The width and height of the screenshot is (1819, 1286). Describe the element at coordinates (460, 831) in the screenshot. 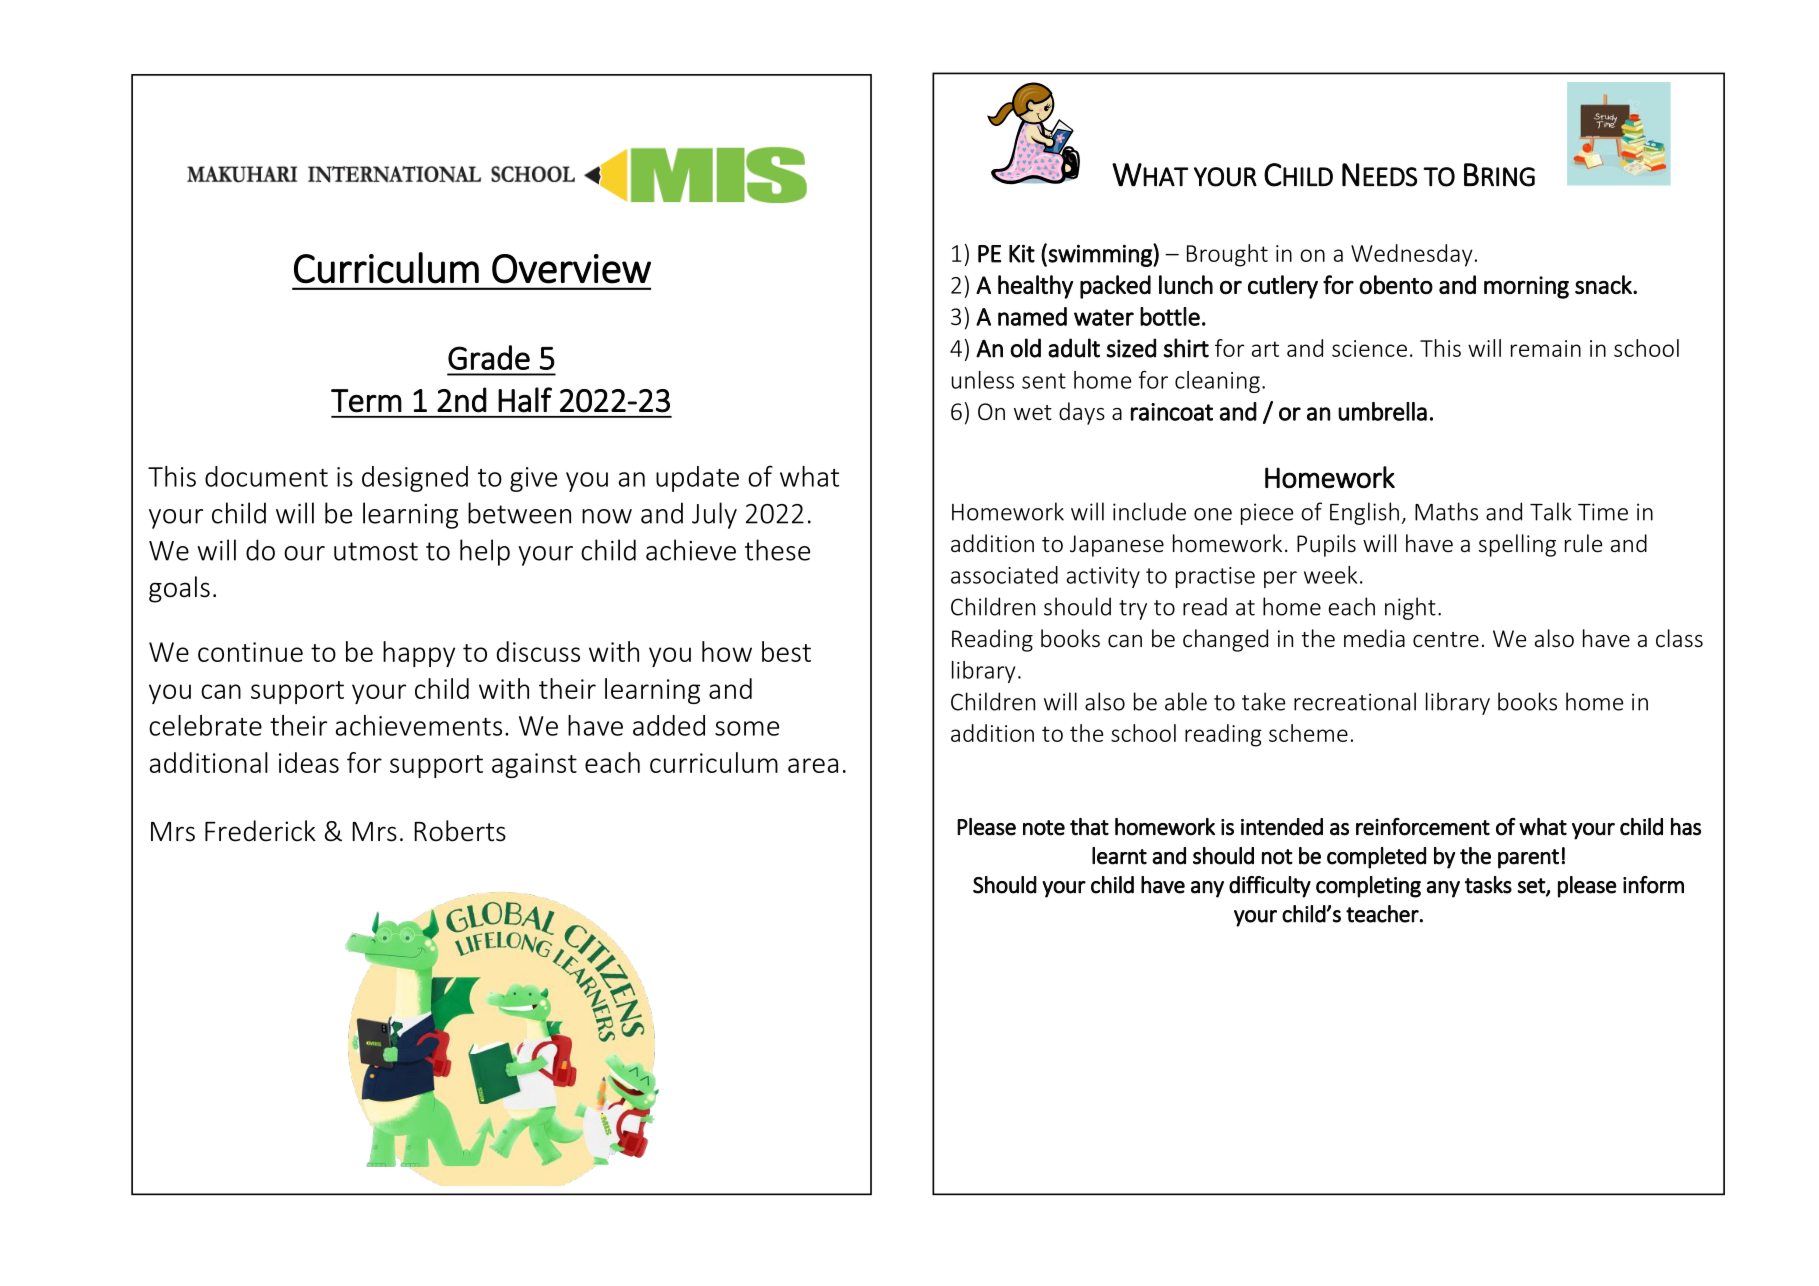

I see `Roberts` at that location.
